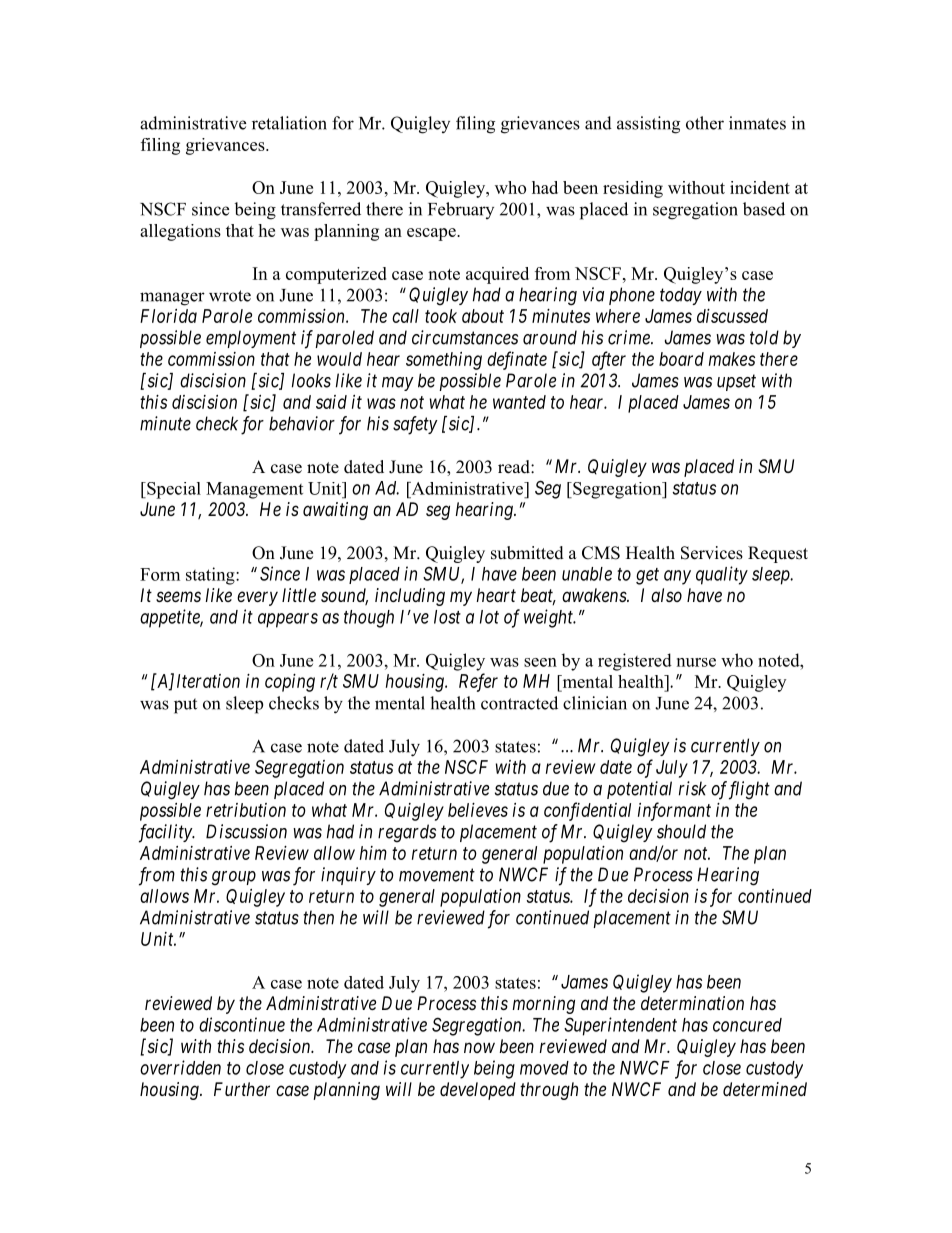 This image has width=952, height=1233. Describe the element at coordinates (461, 210) in the image. I see `February` at that location.
